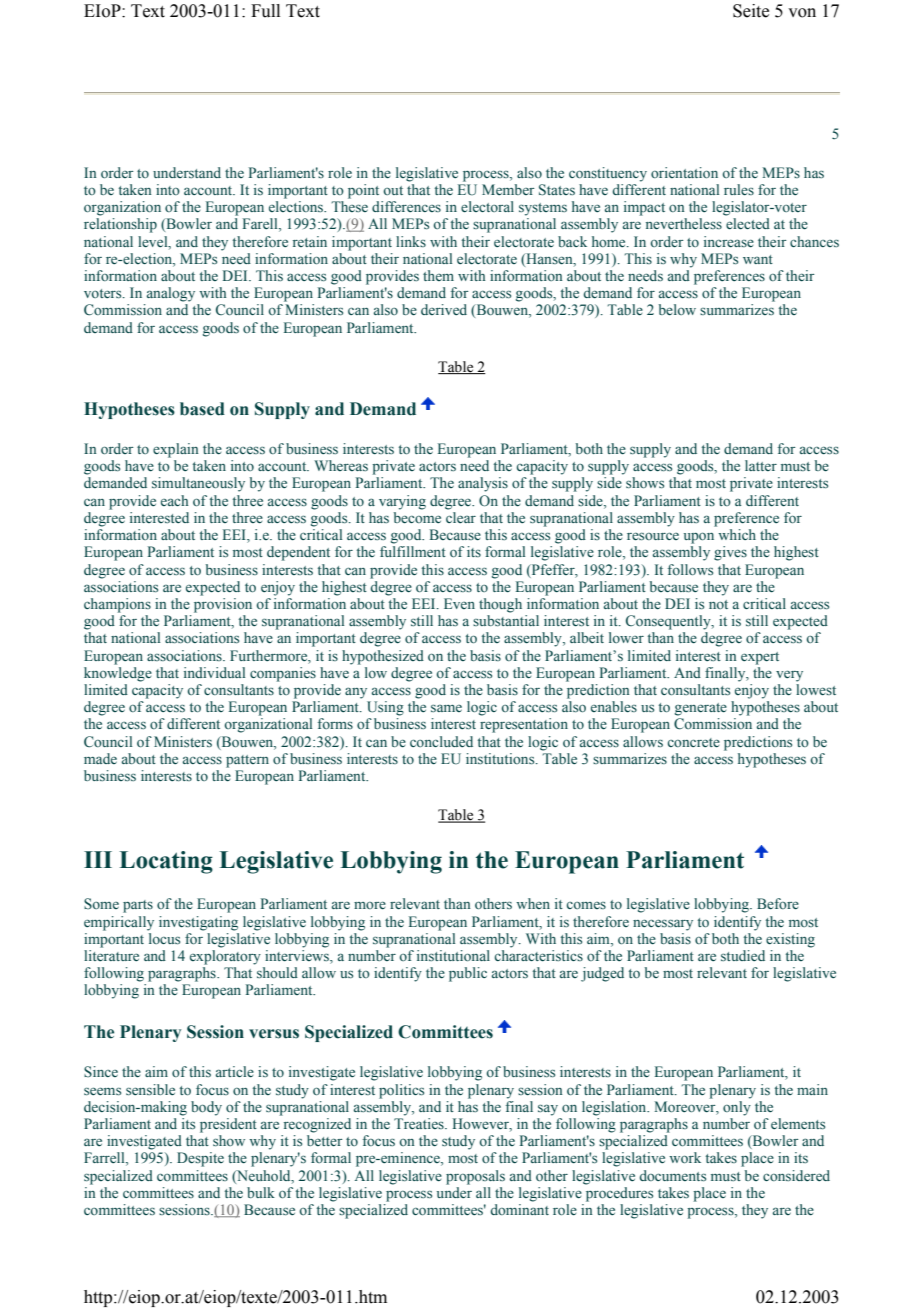  I want to click on below, so click(677, 309).
